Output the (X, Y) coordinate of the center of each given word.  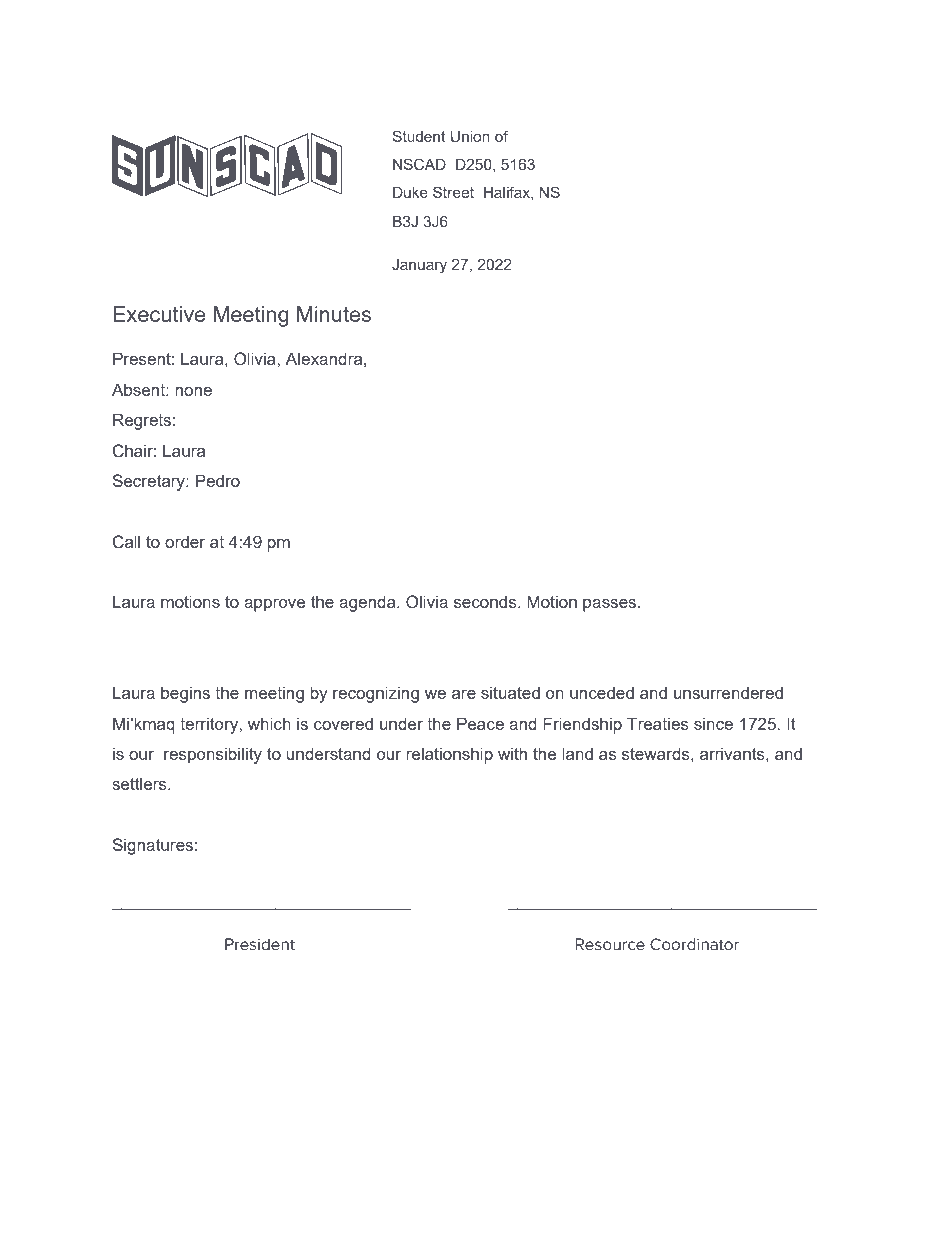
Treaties (658, 723)
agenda (368, 603)
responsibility (213, 755)
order (185, 541)
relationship (449, 755)
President (260, 944)
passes (611, 605)
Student (418, 136)
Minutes (334, 314)
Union (470, 137)
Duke (410, 192)
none (193, 391)
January (419, 266)
